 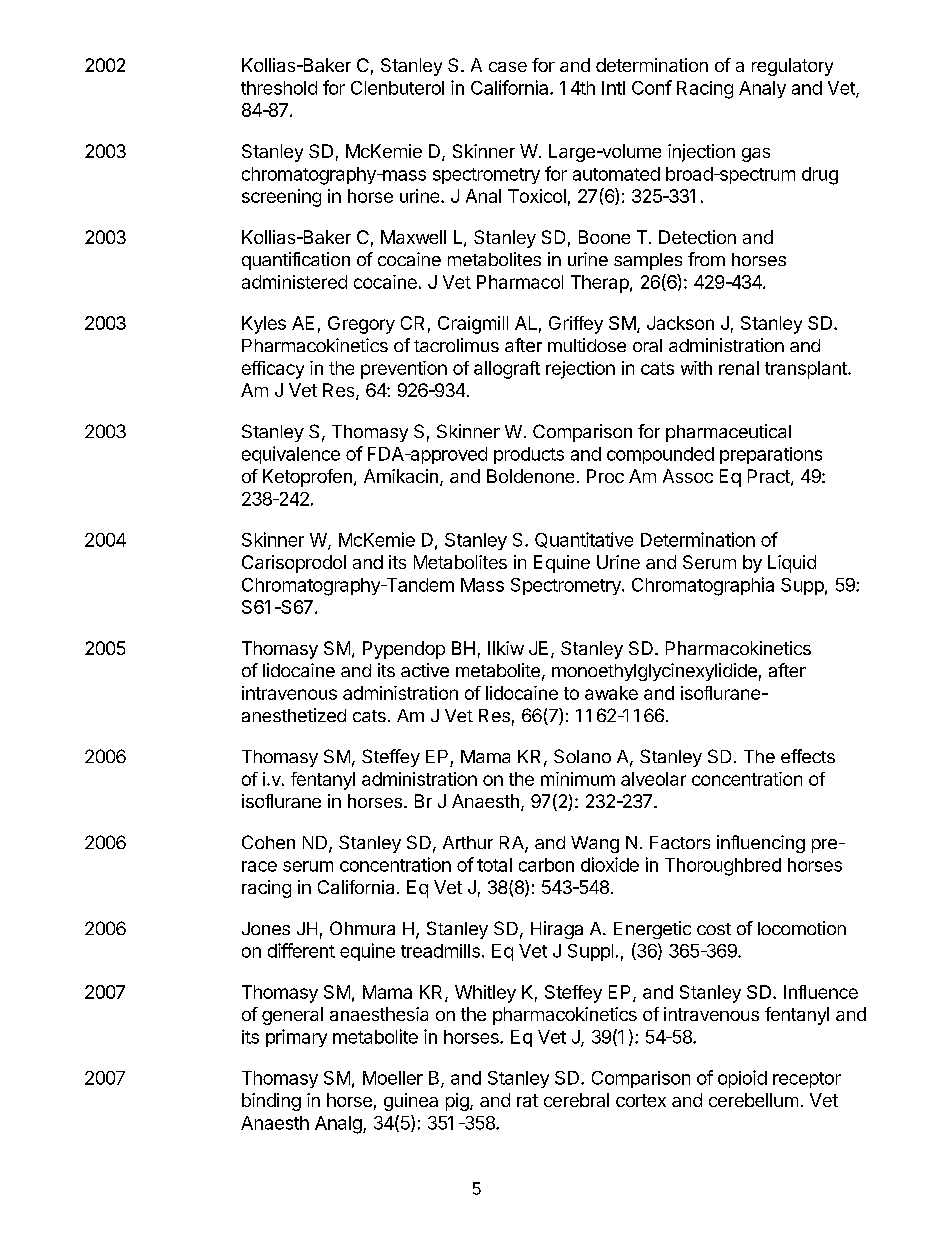 What do you see at coordinates (425, 670) in the document?
I see `active` at bounding box center [425, 670].
